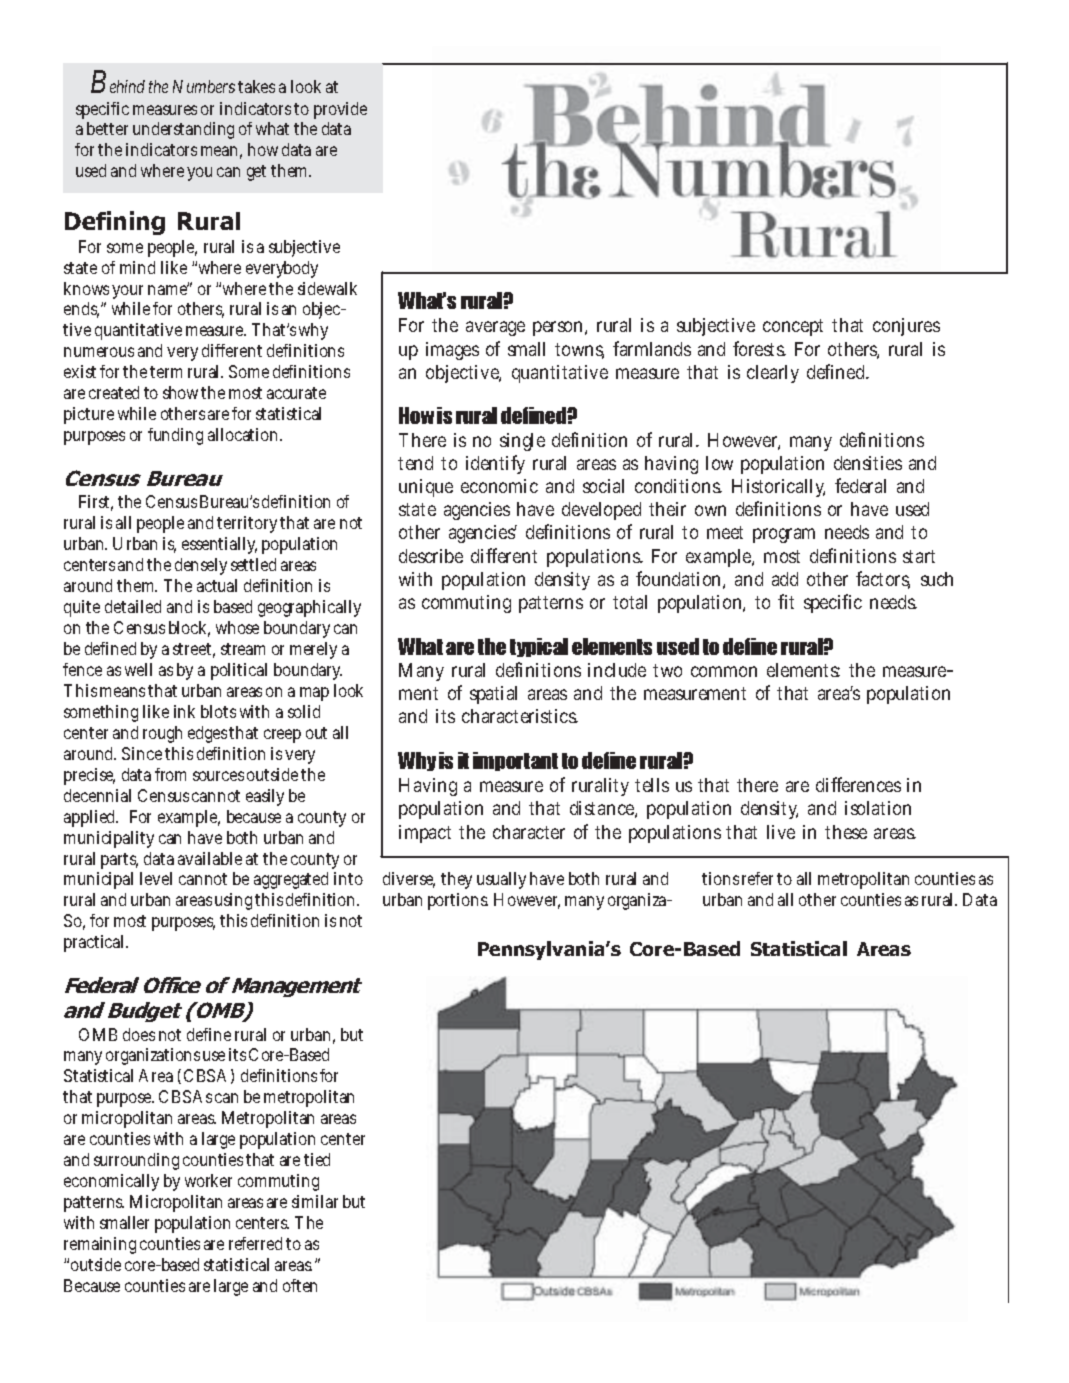  Describe the element at coordinates (793, 327) in the page. I see `concept` at that location.
